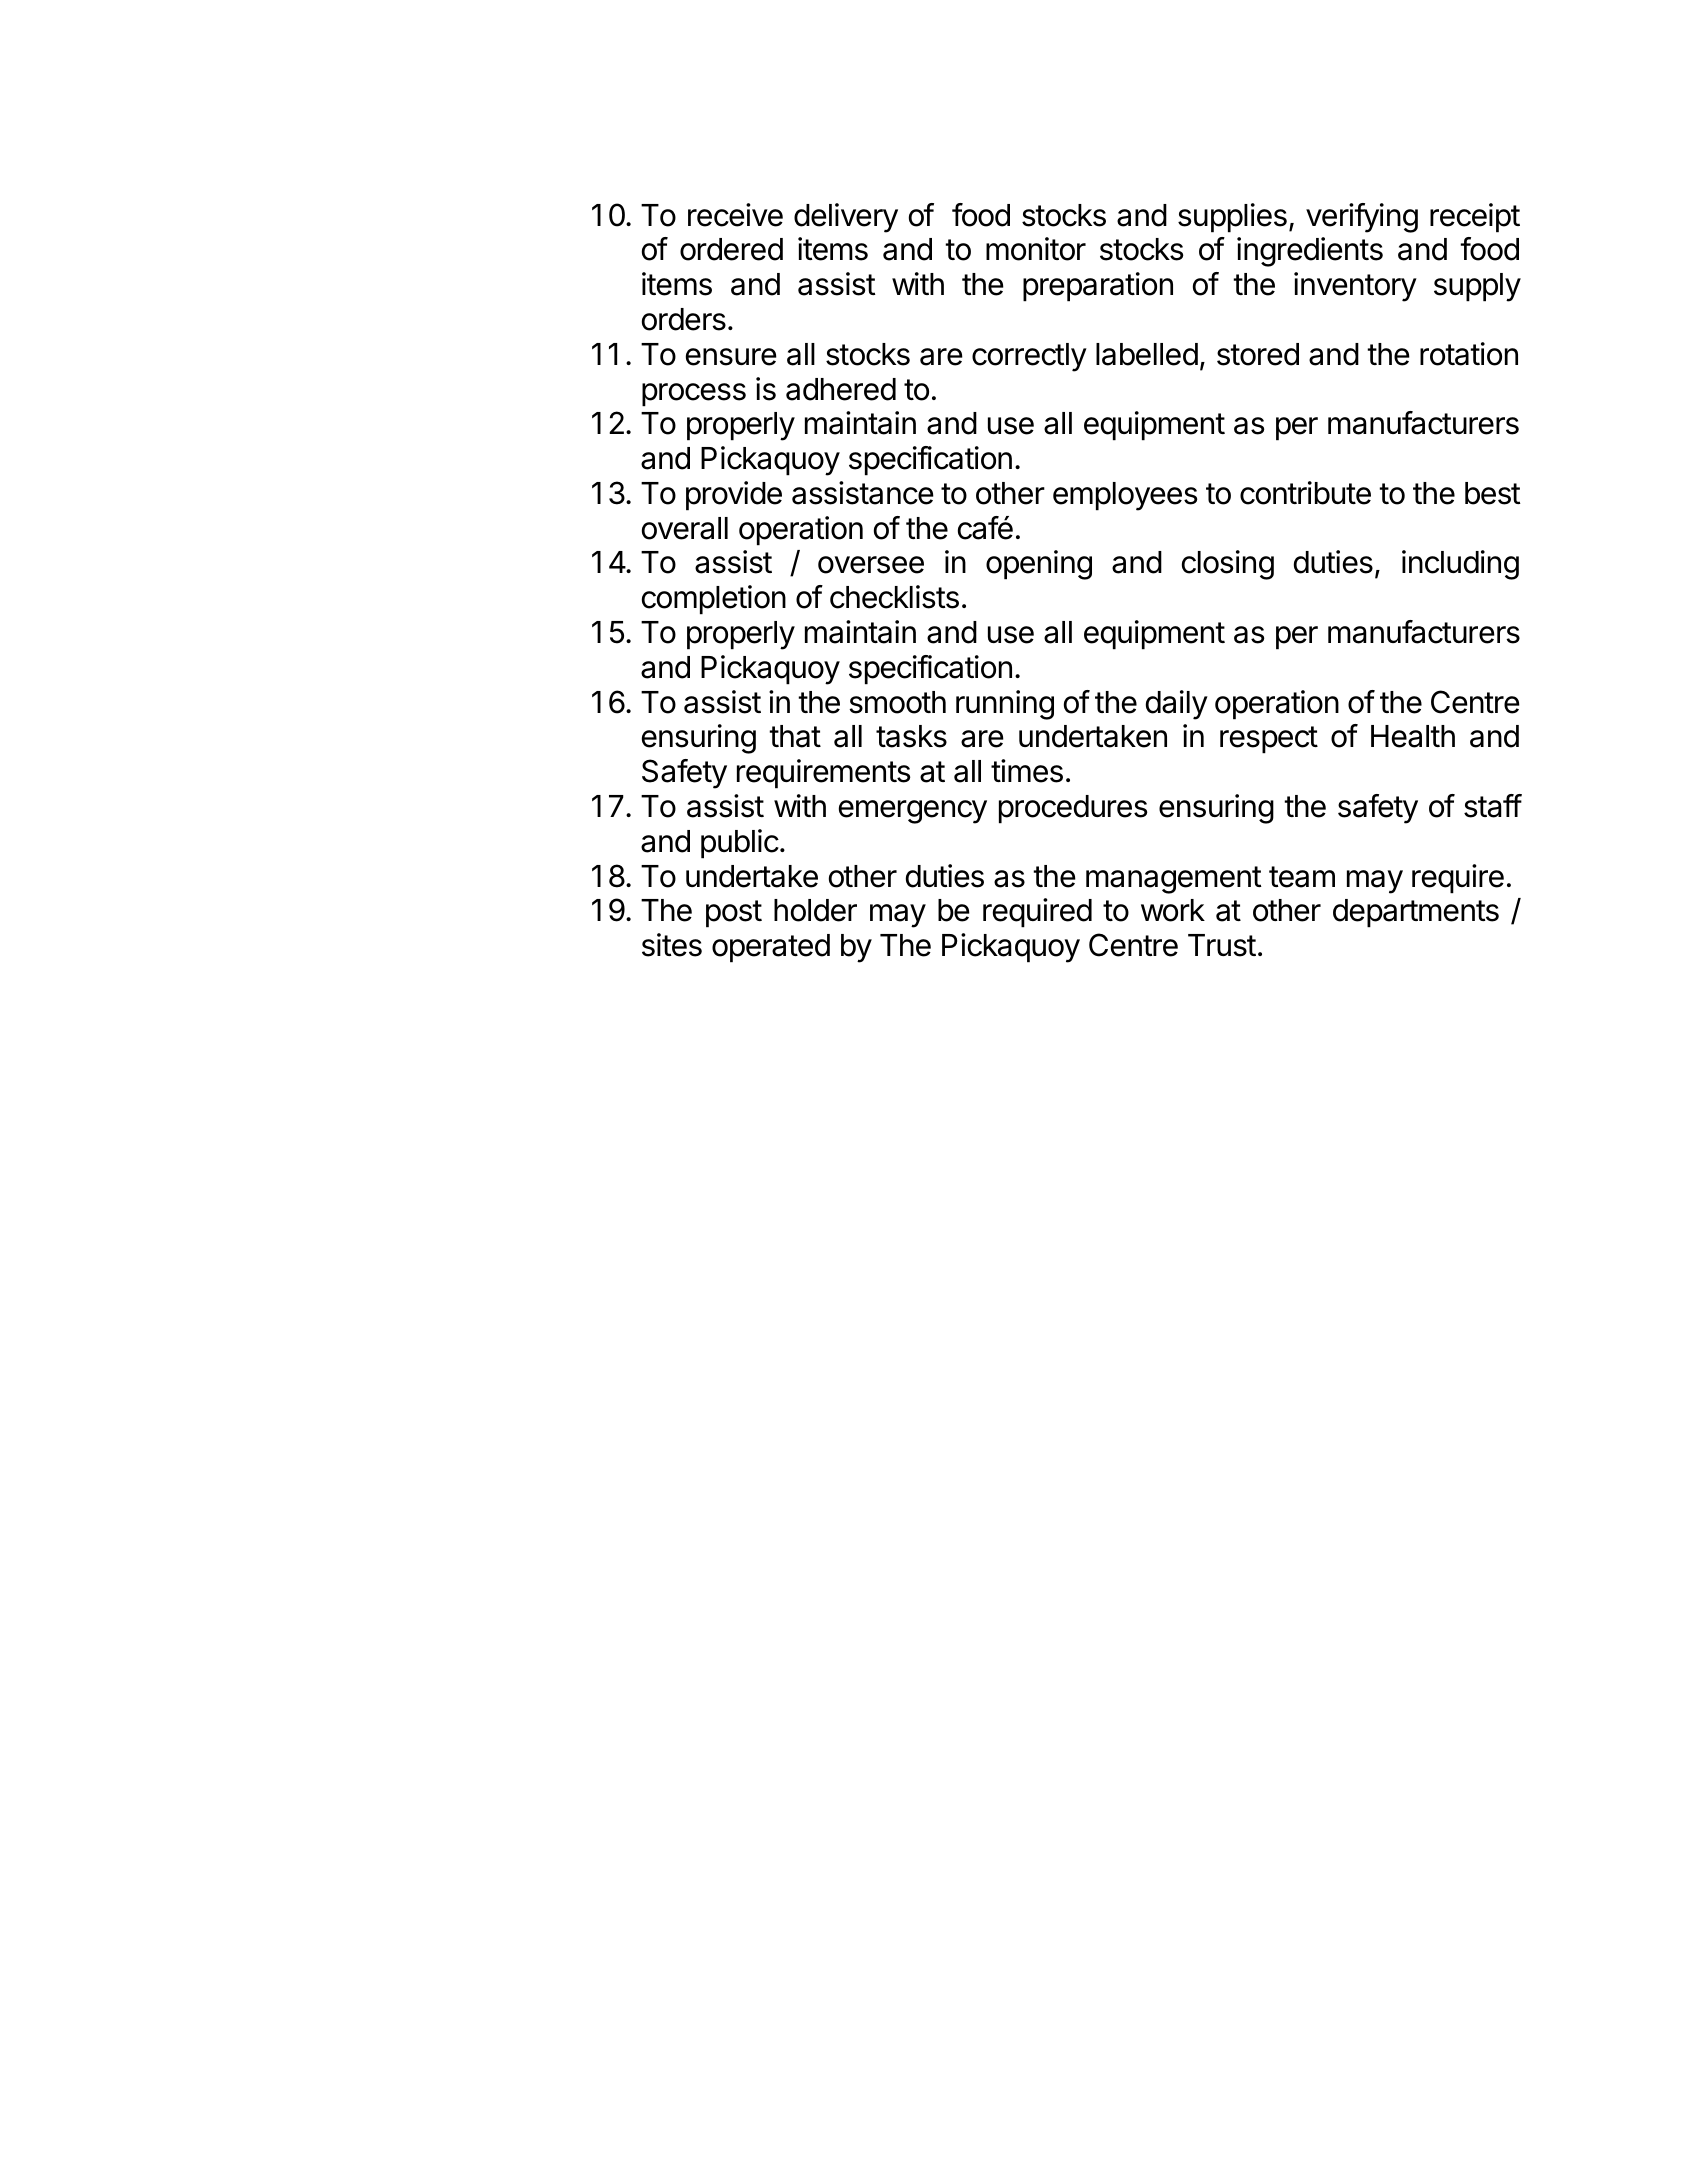 This screenshot has height=2177, width=1682. What do you see at coordinates (1036, 249) in the screenshot?
I see `monitor` at bounding box center [1036, 249].
